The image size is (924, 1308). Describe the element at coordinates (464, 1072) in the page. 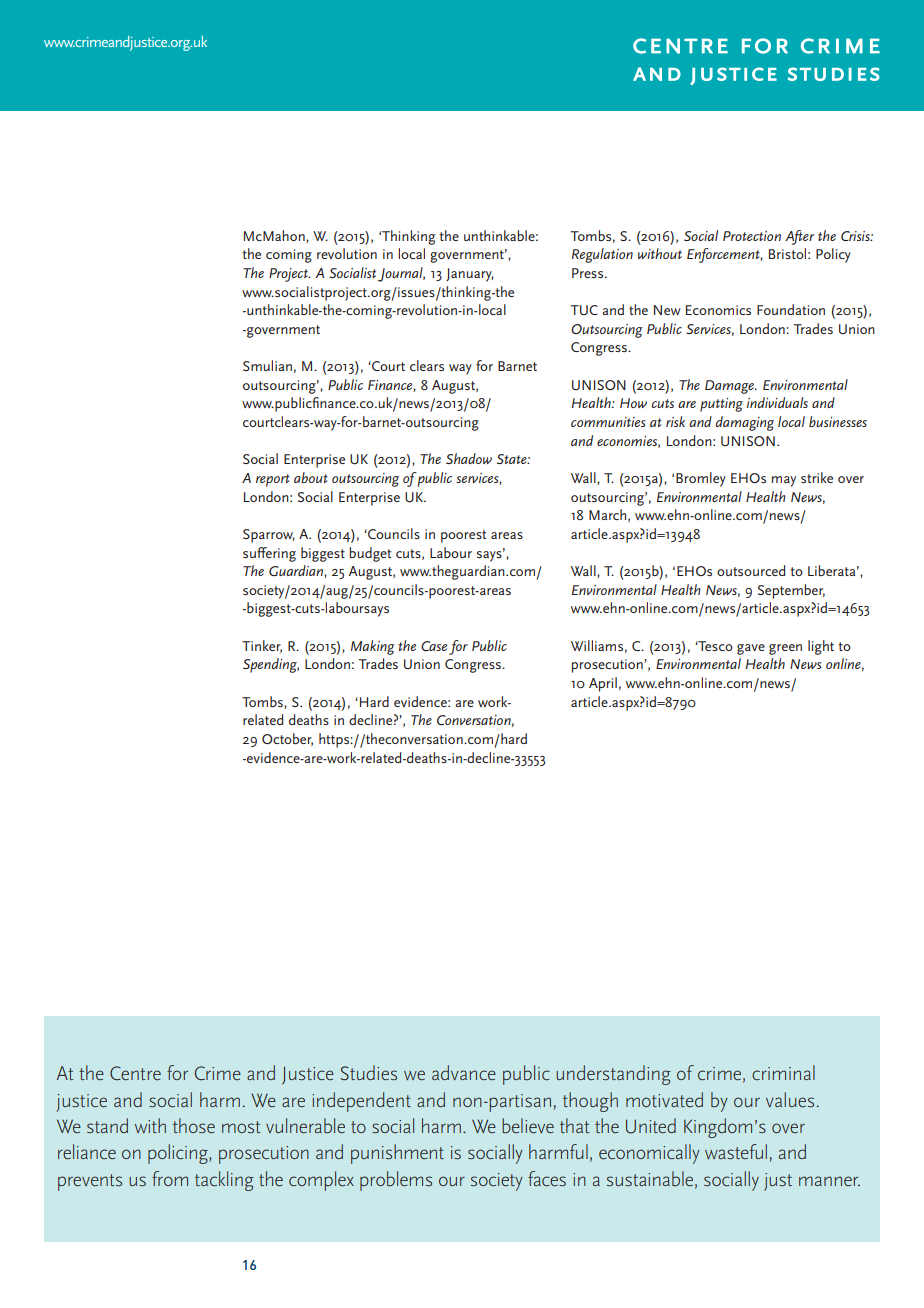

I see `advance` at that location.
